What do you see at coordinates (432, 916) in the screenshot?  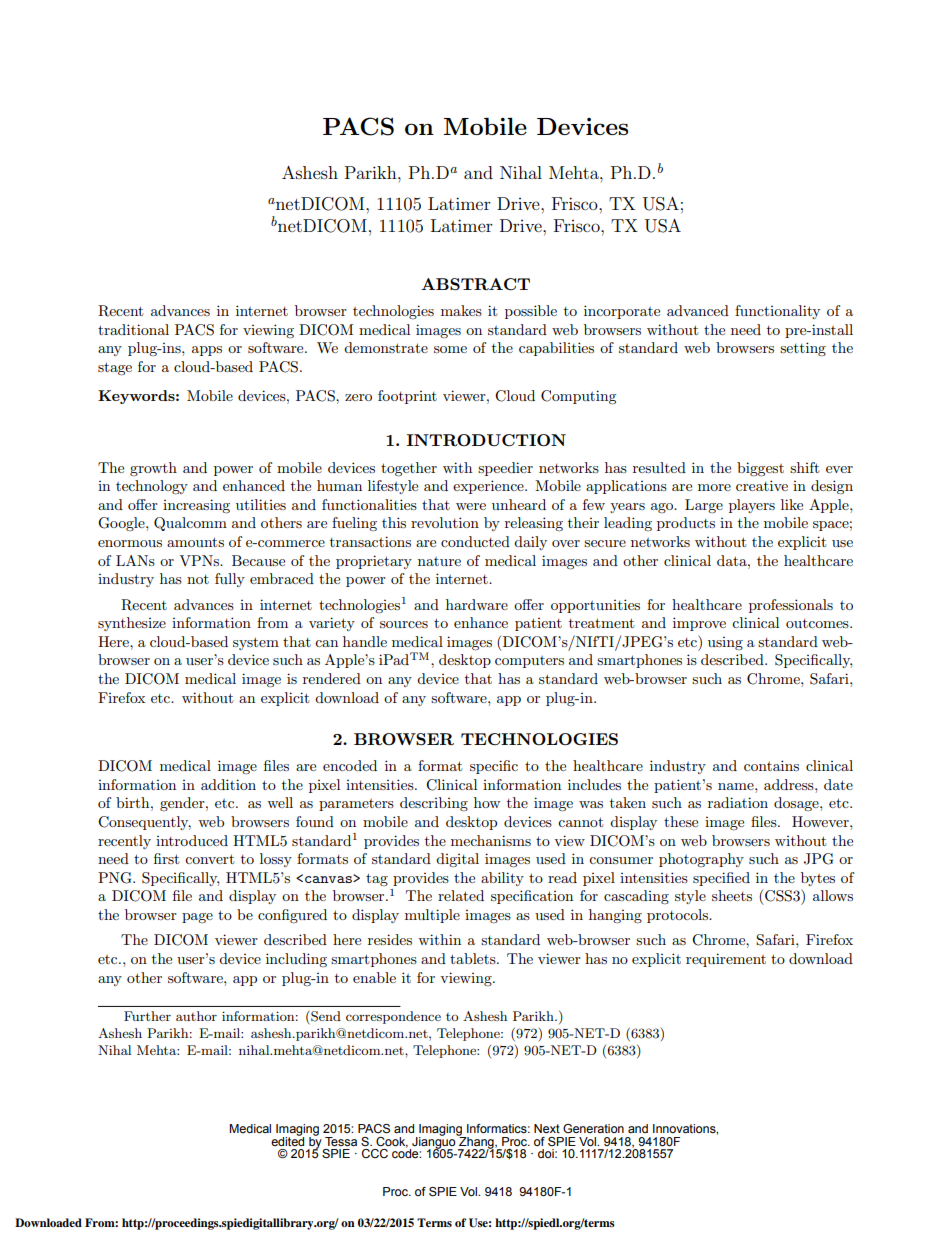 I see `multiple` at bounding box center [432, 916].
